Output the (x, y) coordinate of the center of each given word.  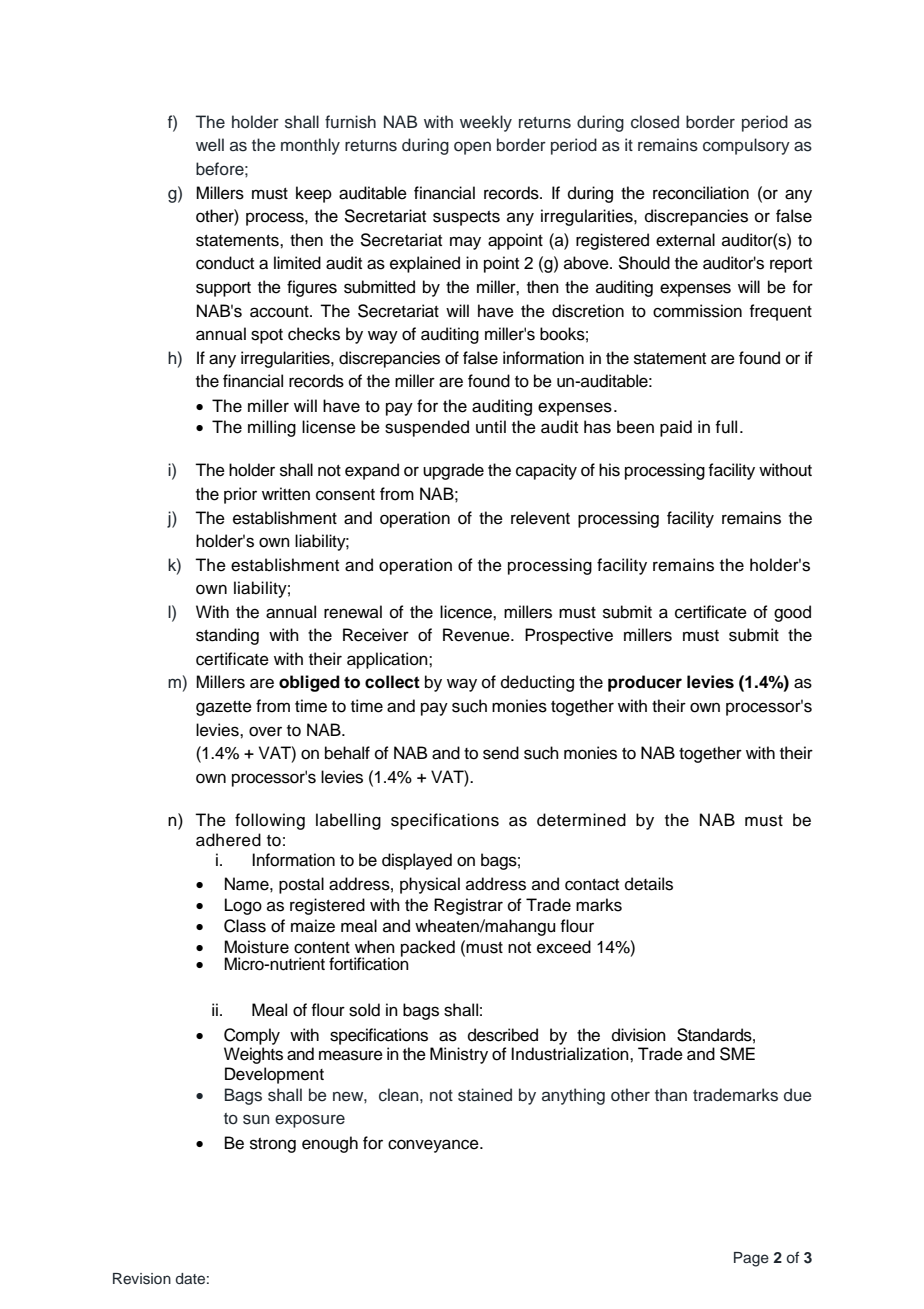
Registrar (468, 906)
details (649, 884)
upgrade (453, 471)
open (472, 148)
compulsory (746, 146)
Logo (243, 906)
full (726, 427)
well (210, 145)
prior (240, 495)
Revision (142, 1279)
